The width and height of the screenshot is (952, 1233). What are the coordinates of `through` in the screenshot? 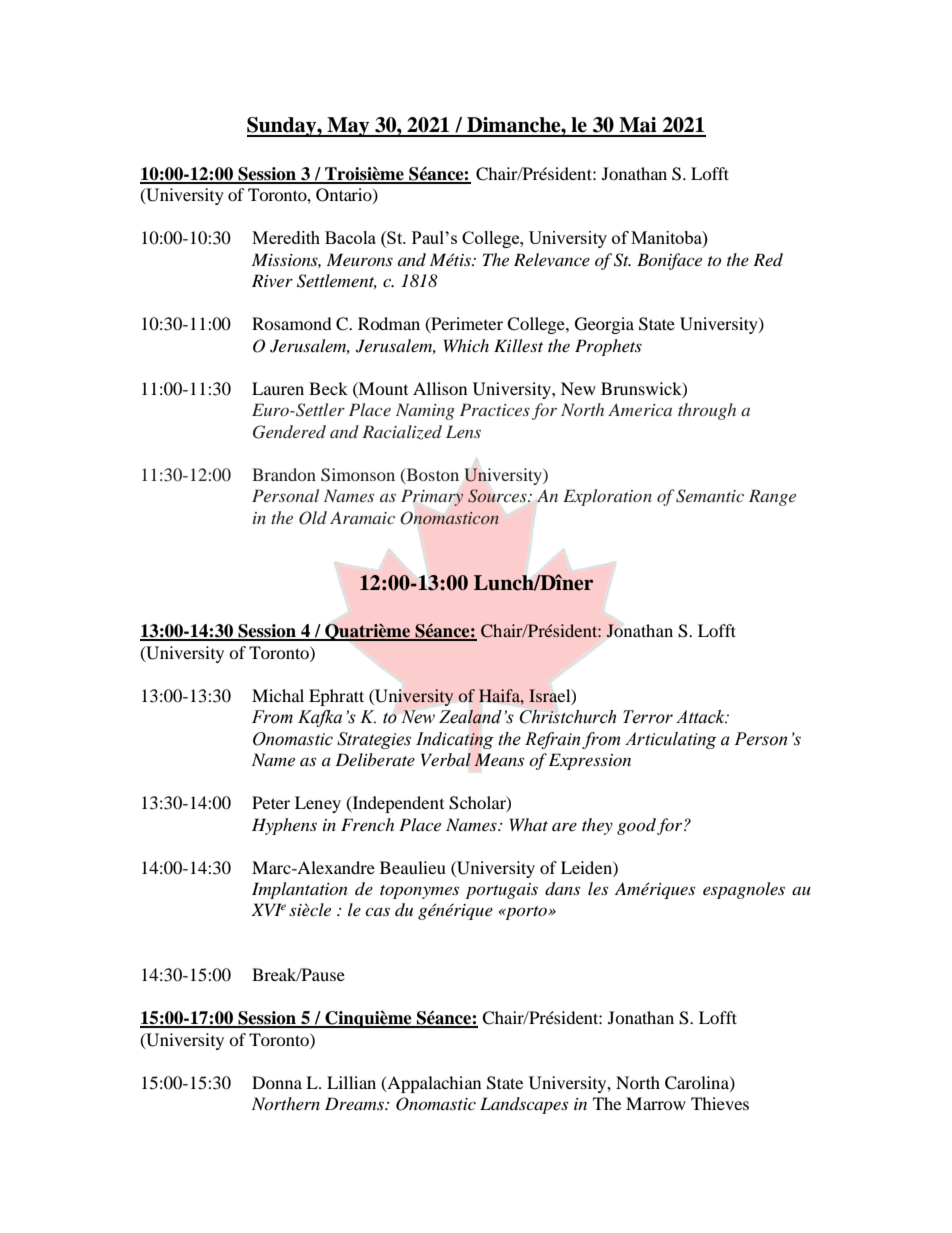 It's located at (707, 411).
